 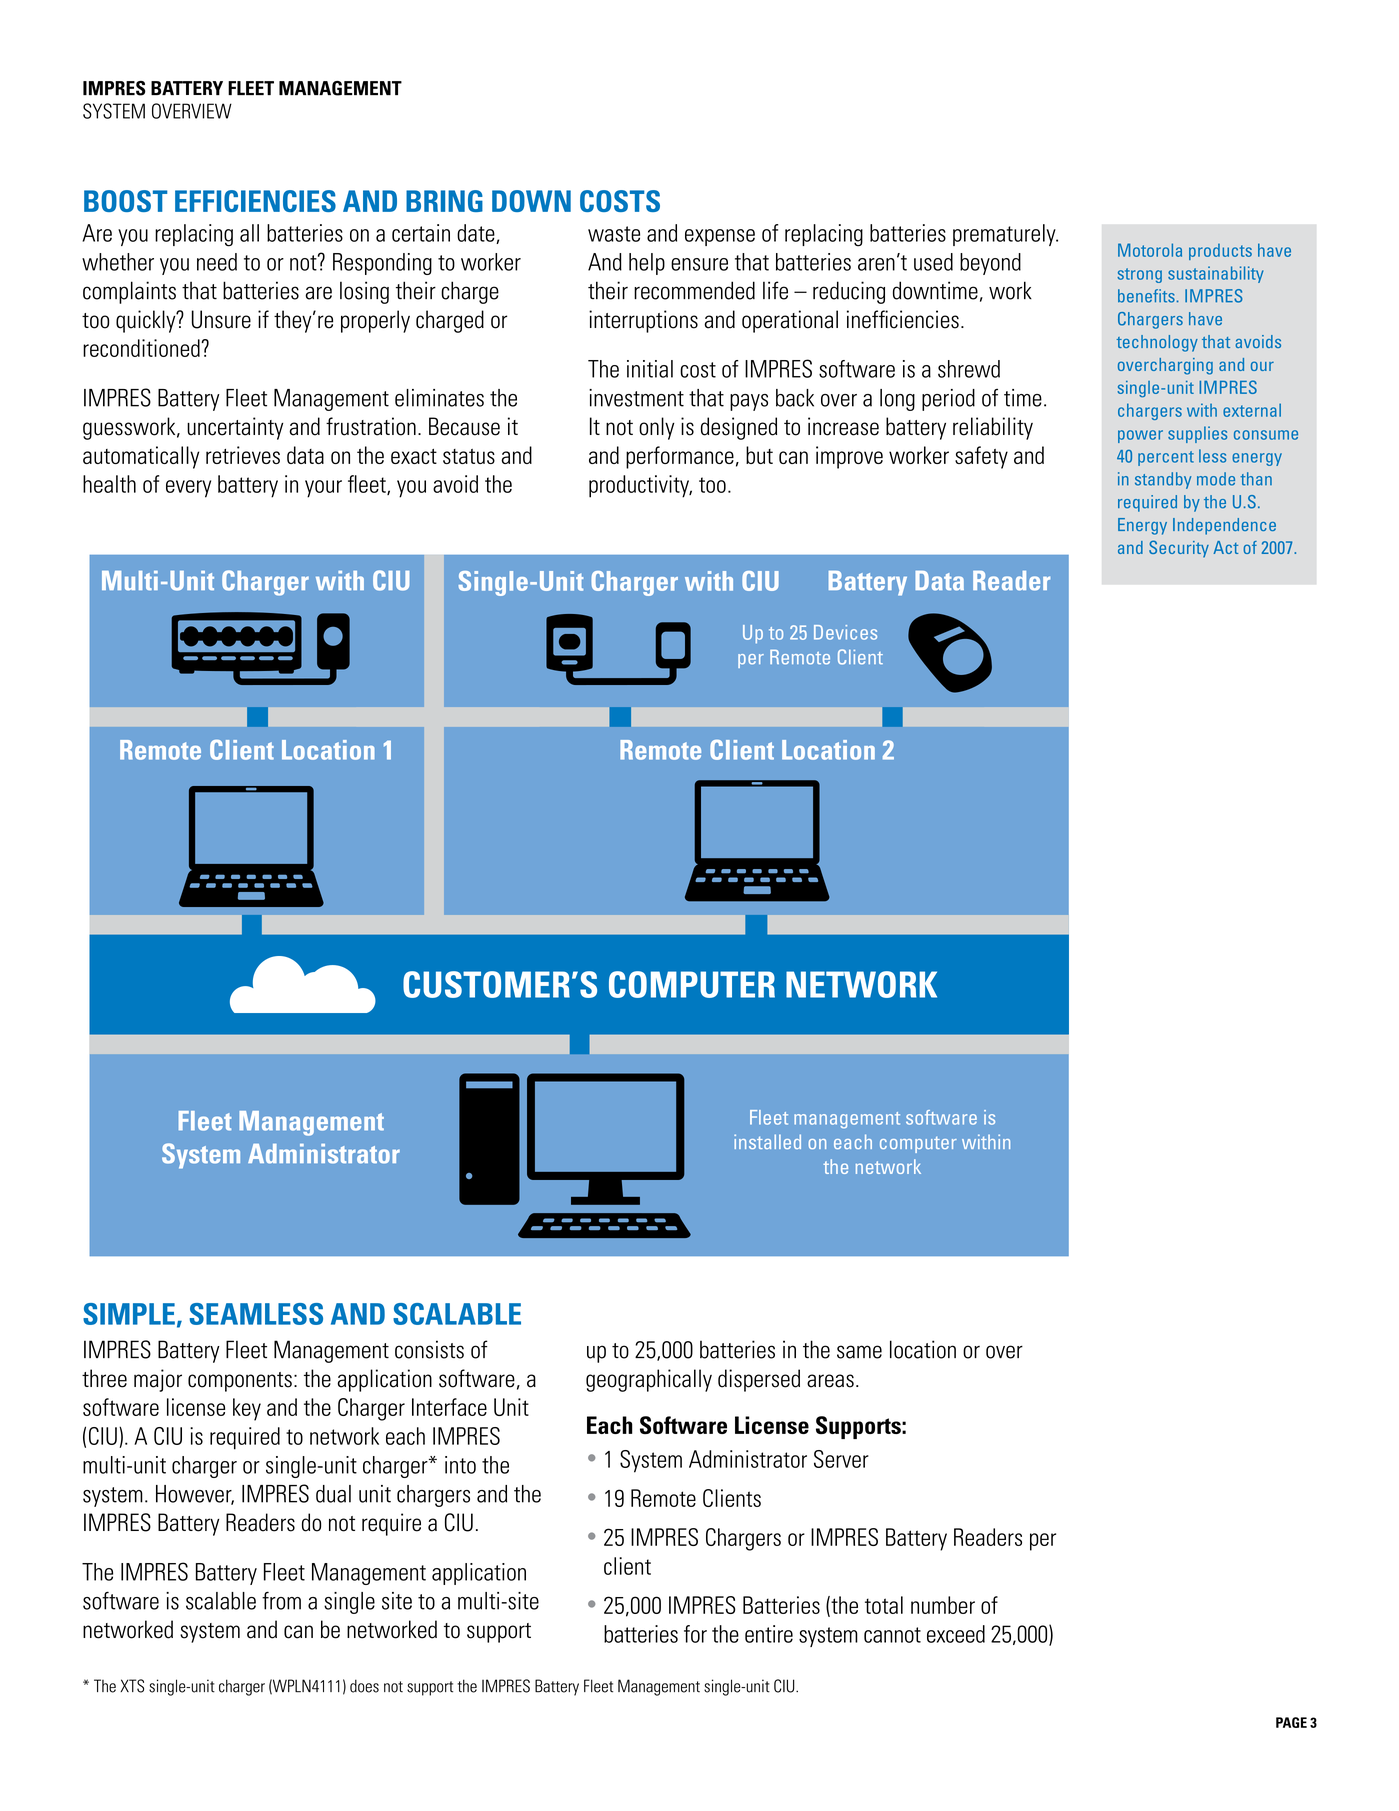 I want to click on Motorola, so click(x=1150, y=250).
